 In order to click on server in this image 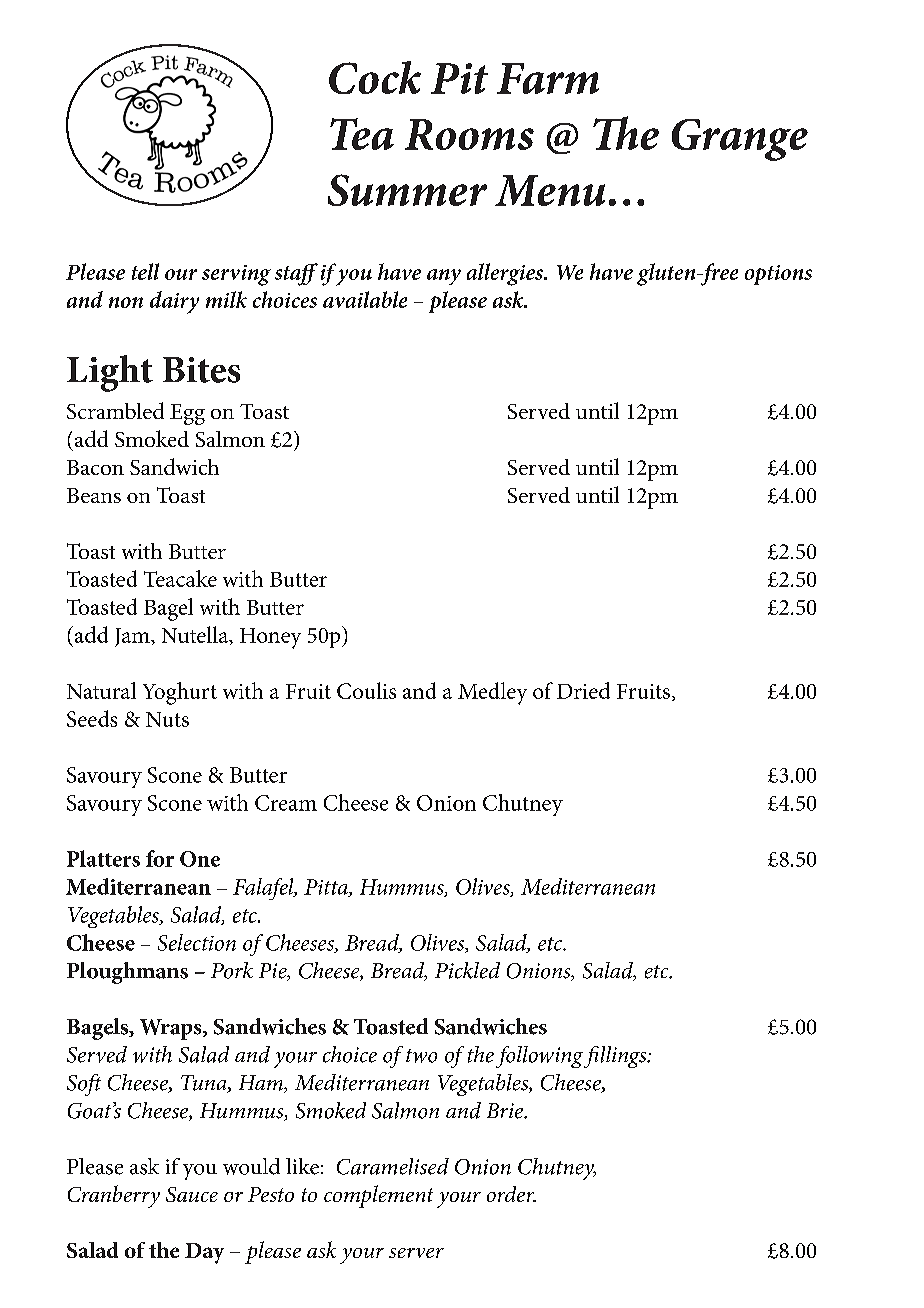, I will do `click(416, 1253)`.
